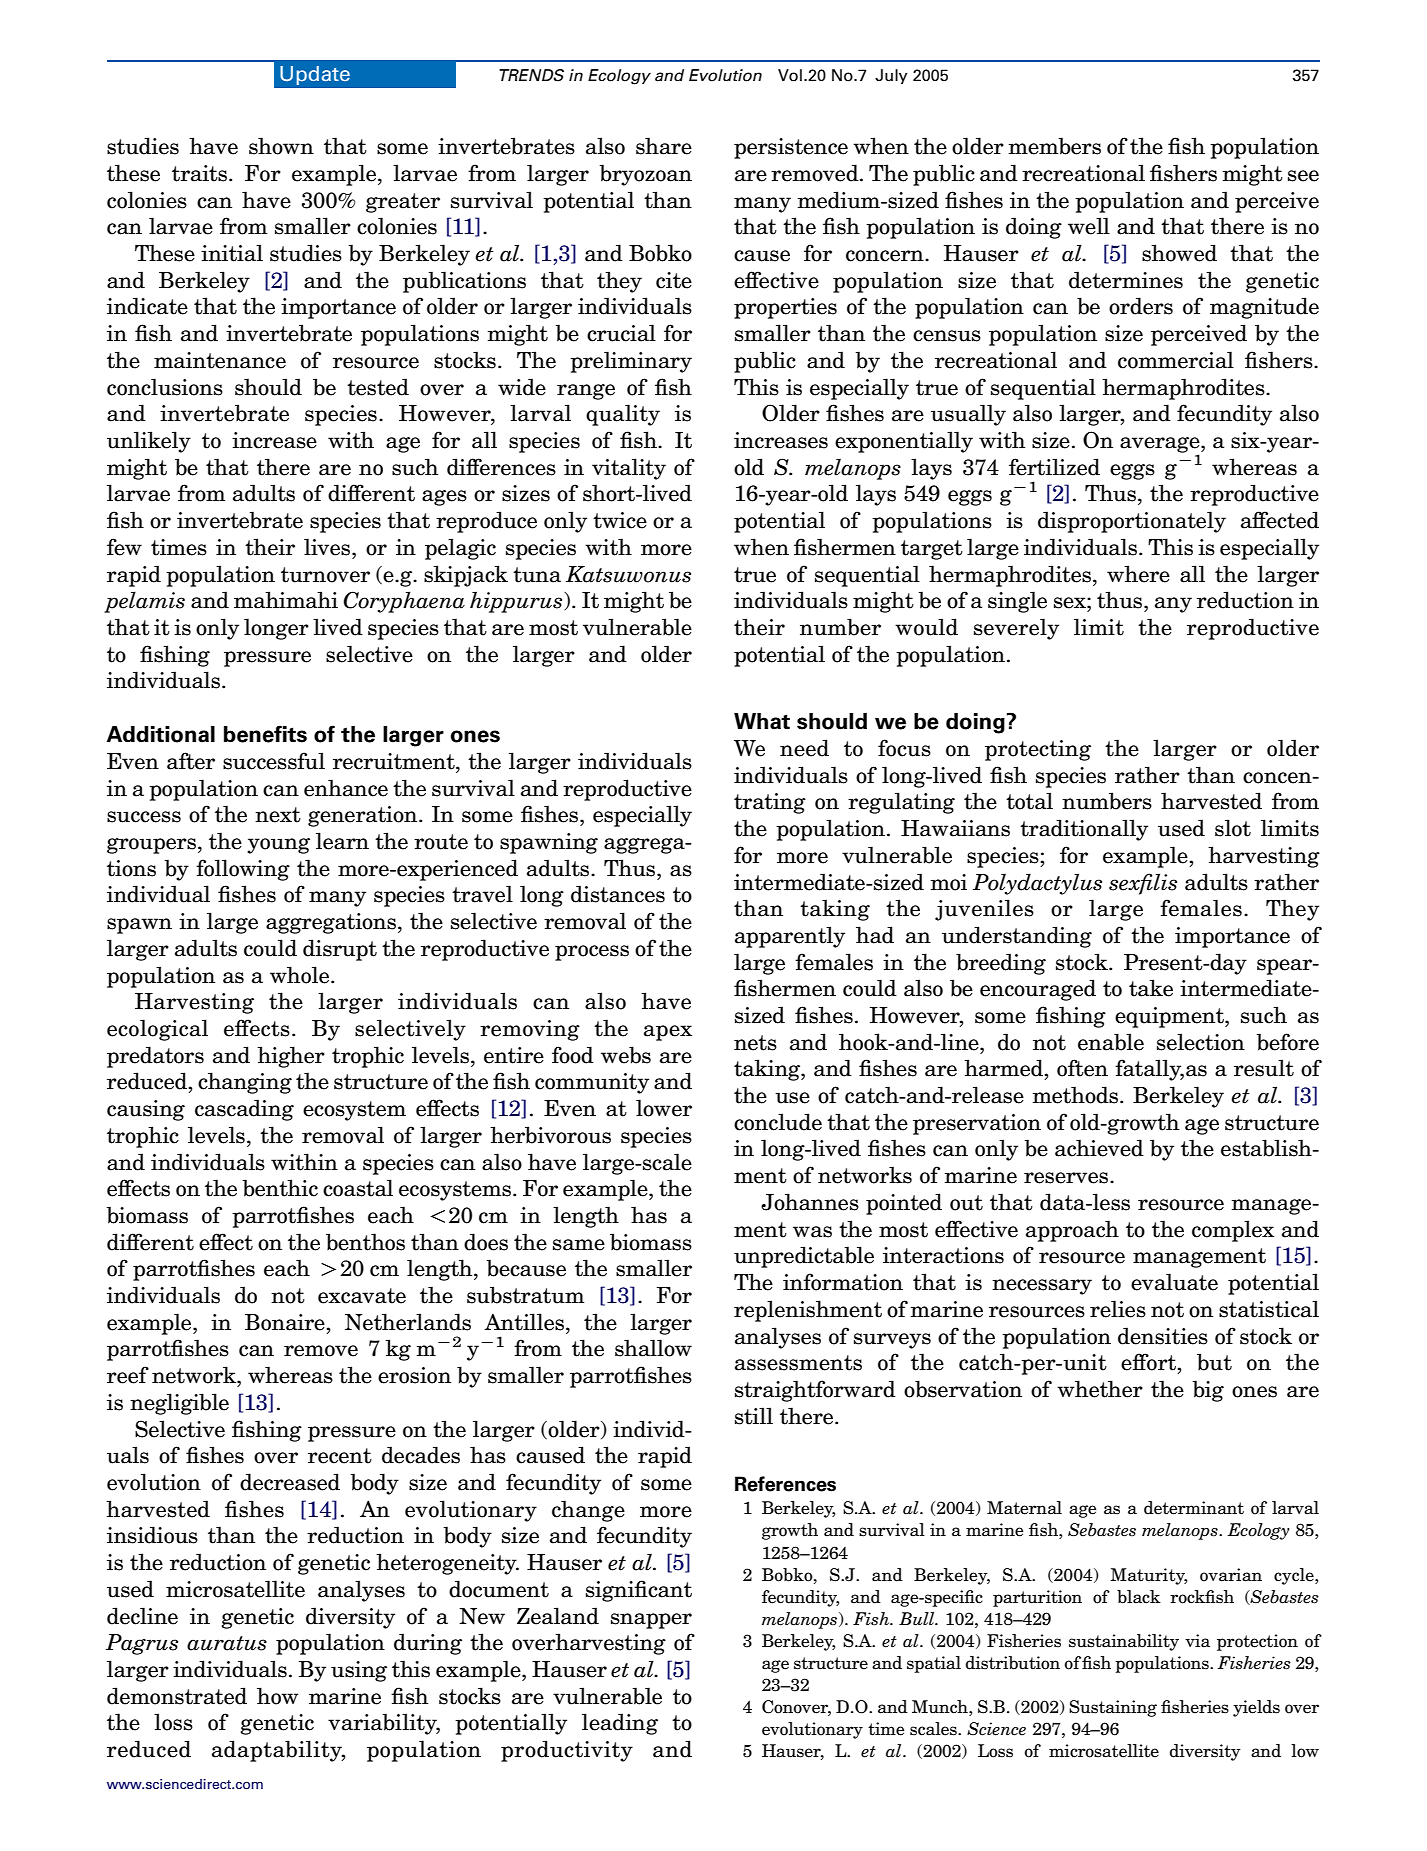  I want to click on Sustaining, so click(1113, 1708).
